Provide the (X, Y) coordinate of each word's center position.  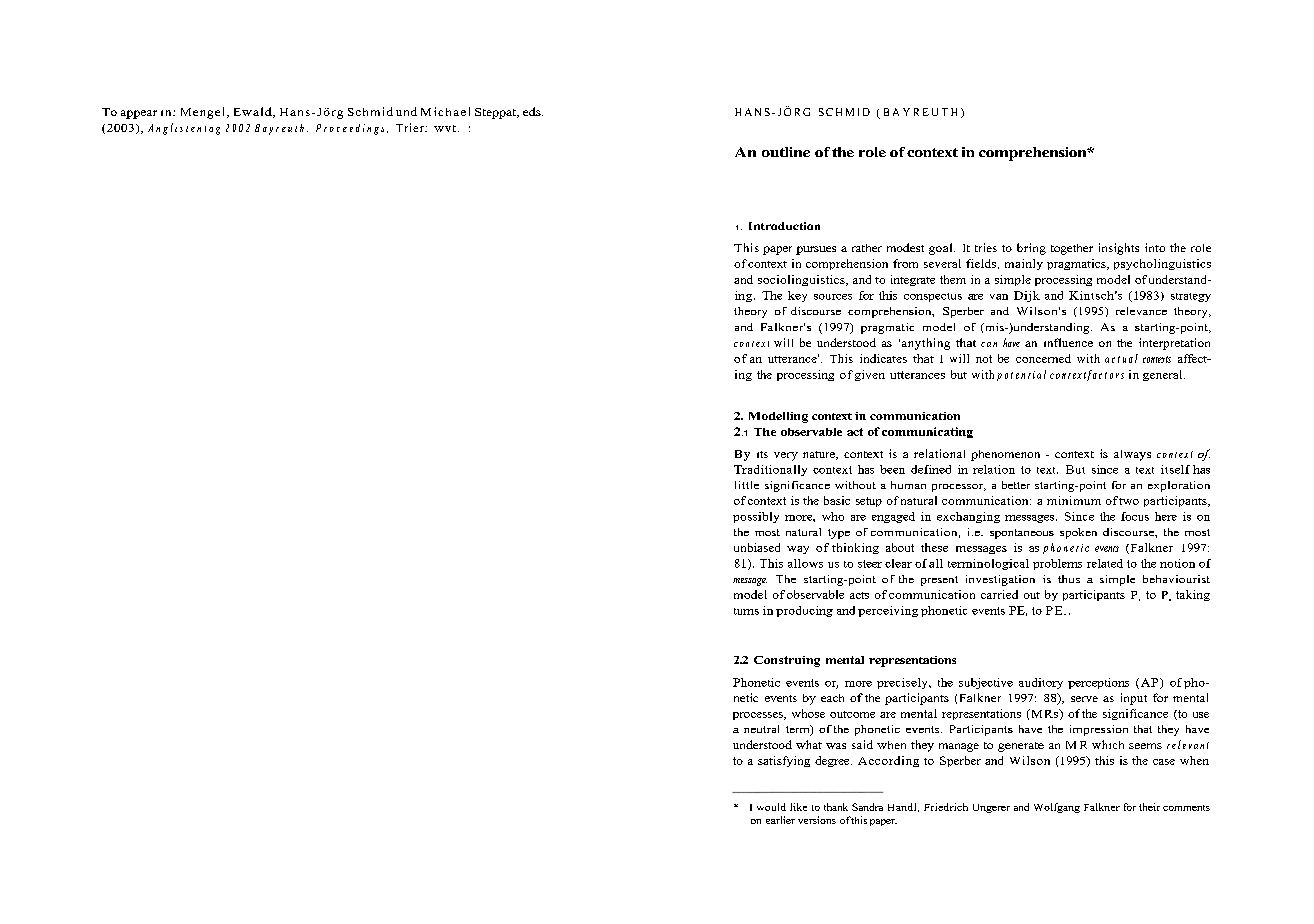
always (1132, 455)
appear (139, 114)
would (771, 807)
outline (786, 152)
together (1072, 249)
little (747, 485)
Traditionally (770, 470)
